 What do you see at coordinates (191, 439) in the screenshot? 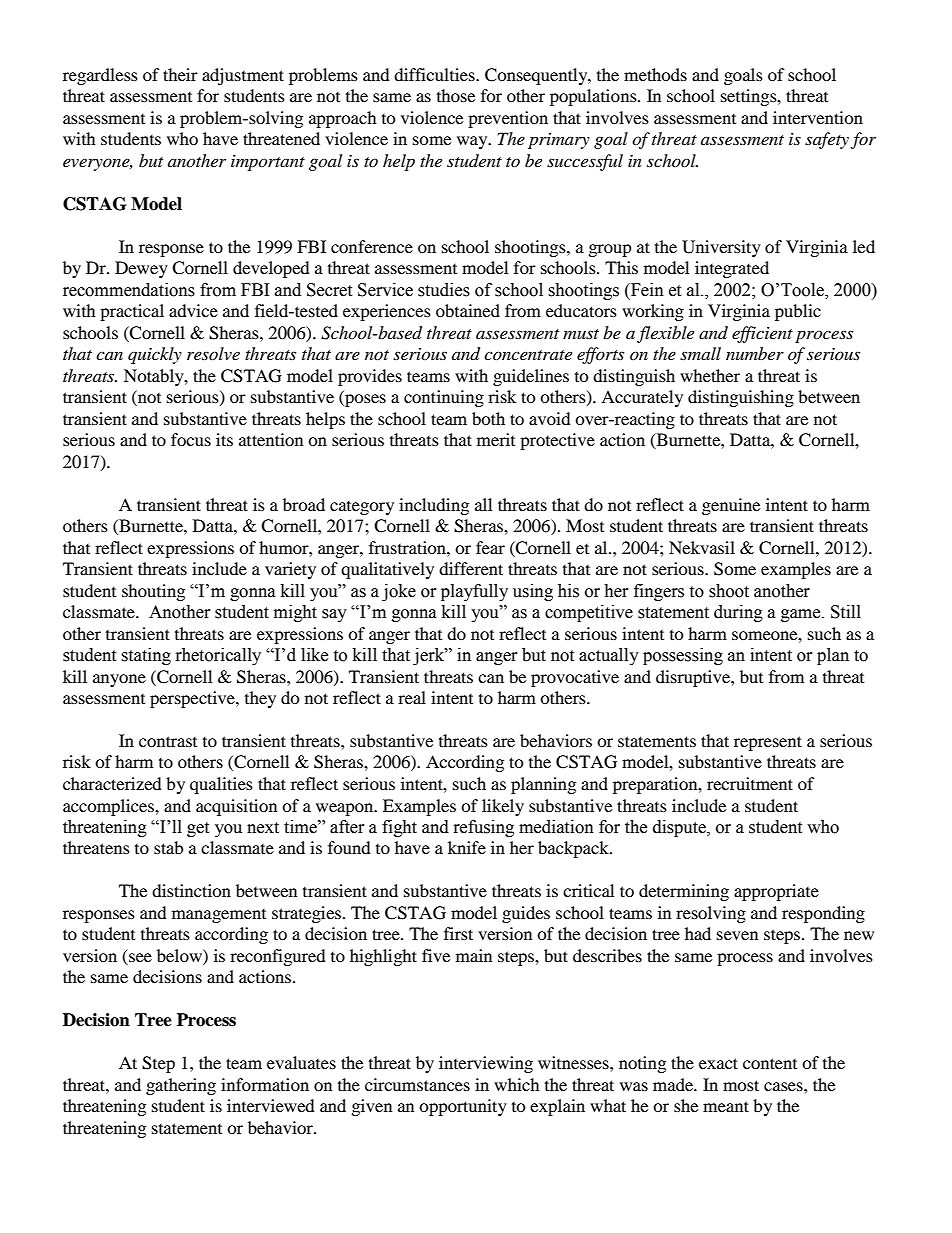
I see `focus` at bounding box center [191, 439].
